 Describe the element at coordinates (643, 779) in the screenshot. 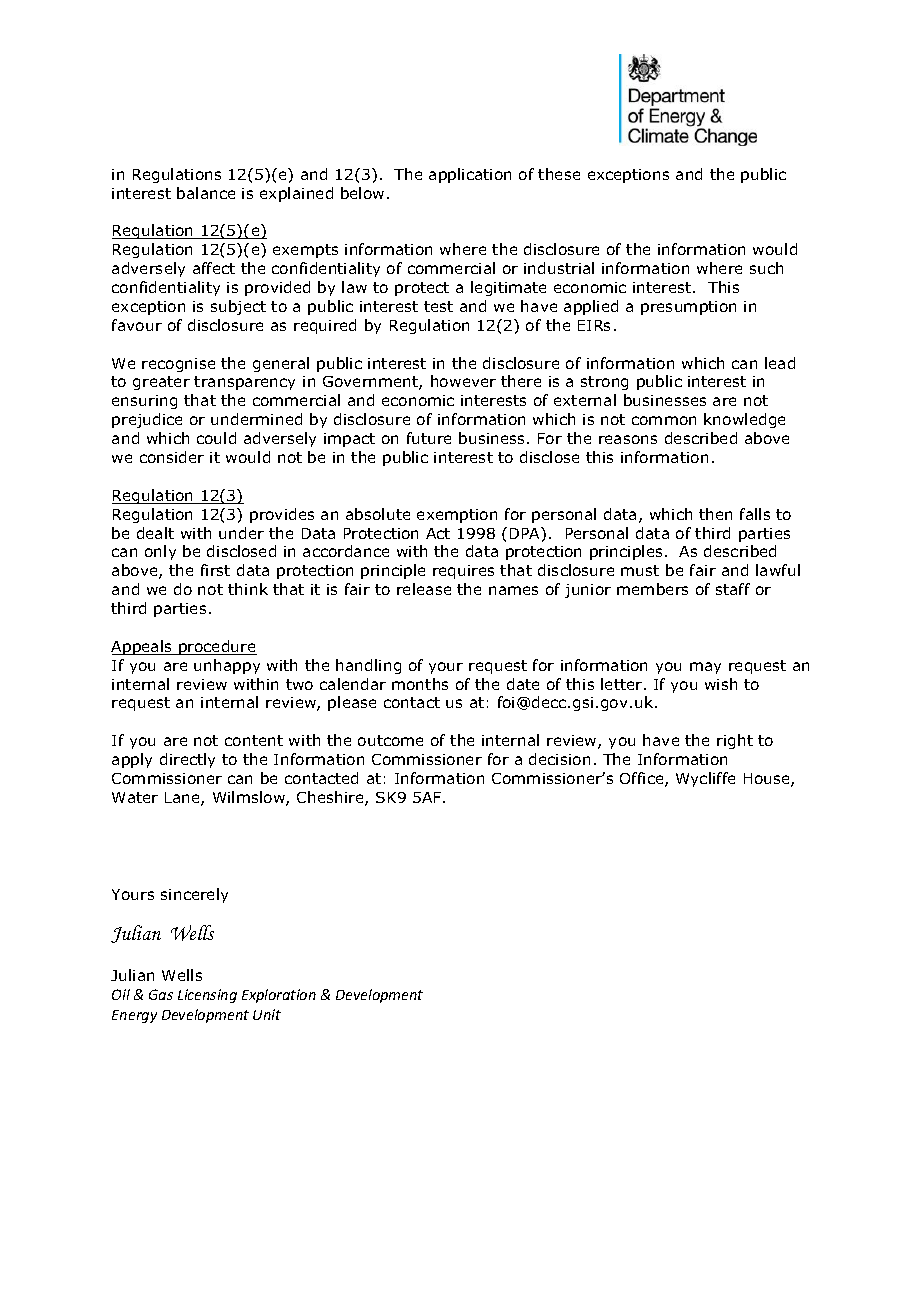

I see `Office` at that location.
